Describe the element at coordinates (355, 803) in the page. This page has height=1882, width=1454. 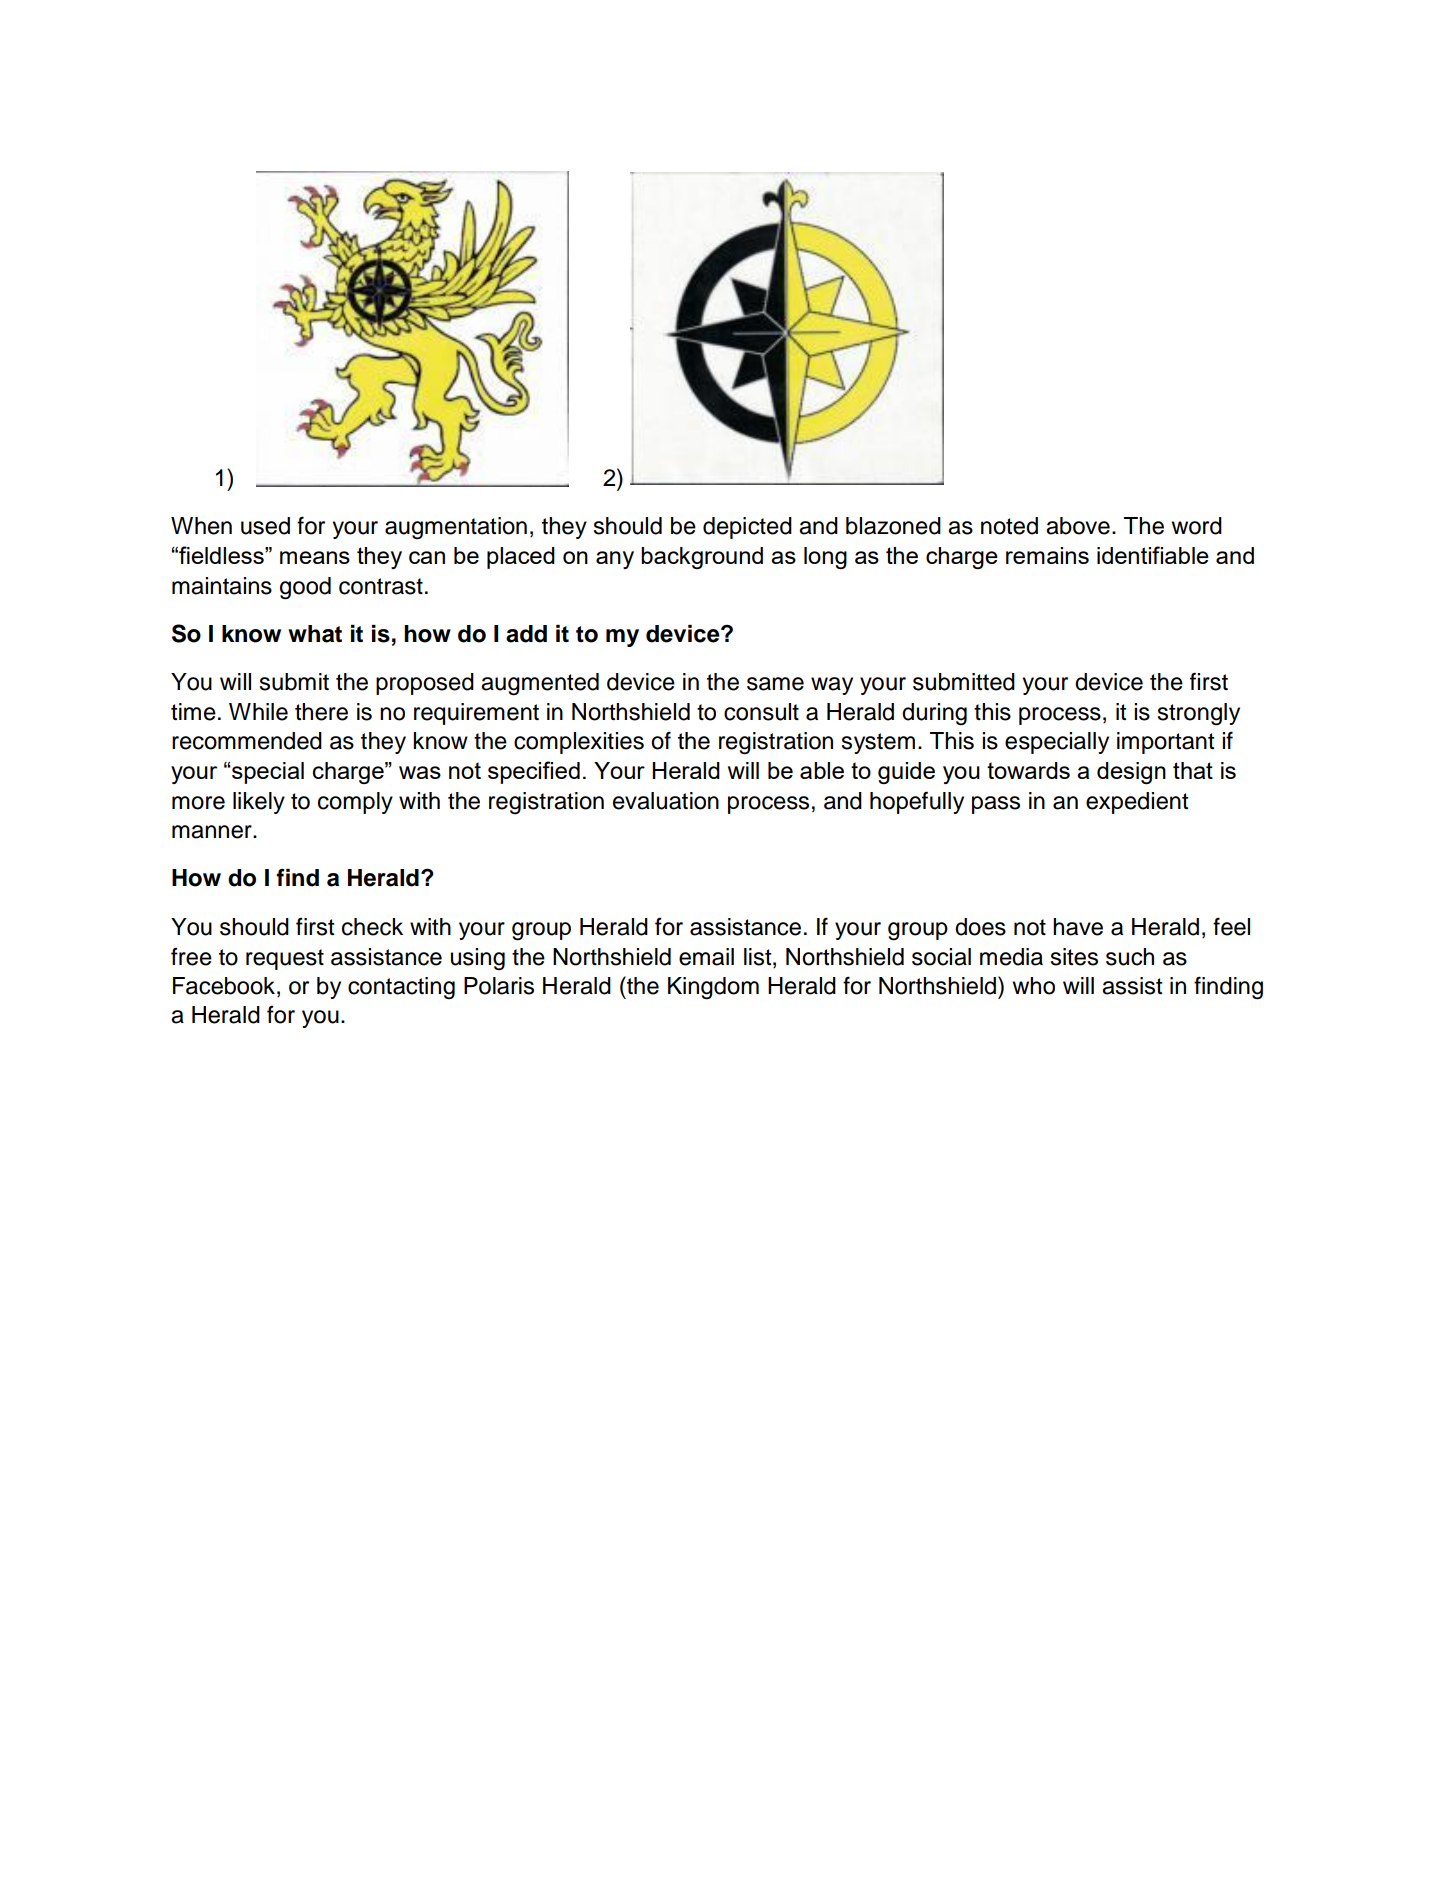
I see `comply` at that location.
